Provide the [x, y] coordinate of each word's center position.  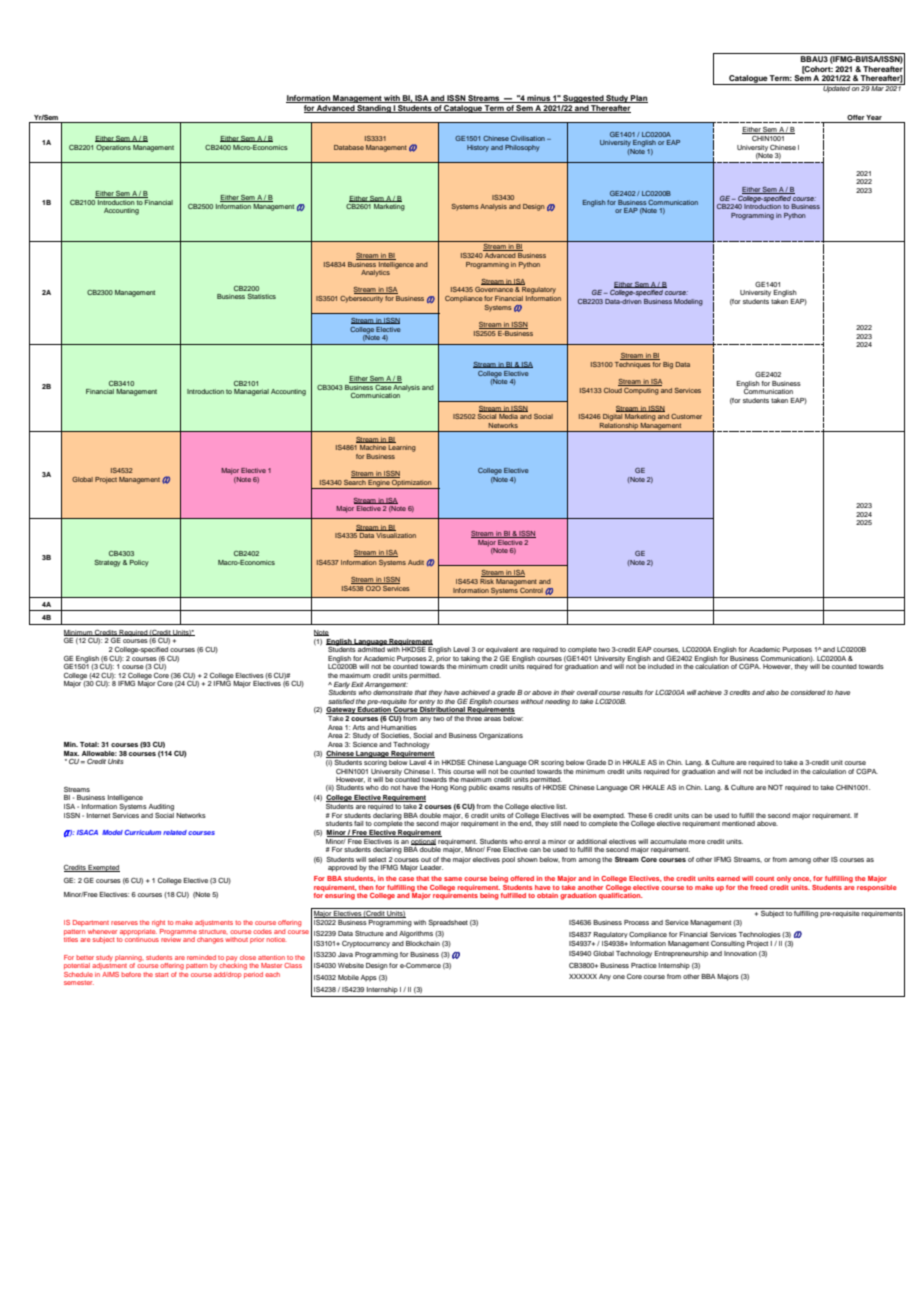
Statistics [262, 296]
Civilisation [528, 138]
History [478, 148]
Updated [836, 88]
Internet [98, 815]
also [772, 692]
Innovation [740, 953]
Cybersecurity [361, 299]
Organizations [501, 736]
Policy [139, 563]
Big [668, 365]
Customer [686, 416]
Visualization [396, 535]
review [171, 938]
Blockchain [423, 943]
